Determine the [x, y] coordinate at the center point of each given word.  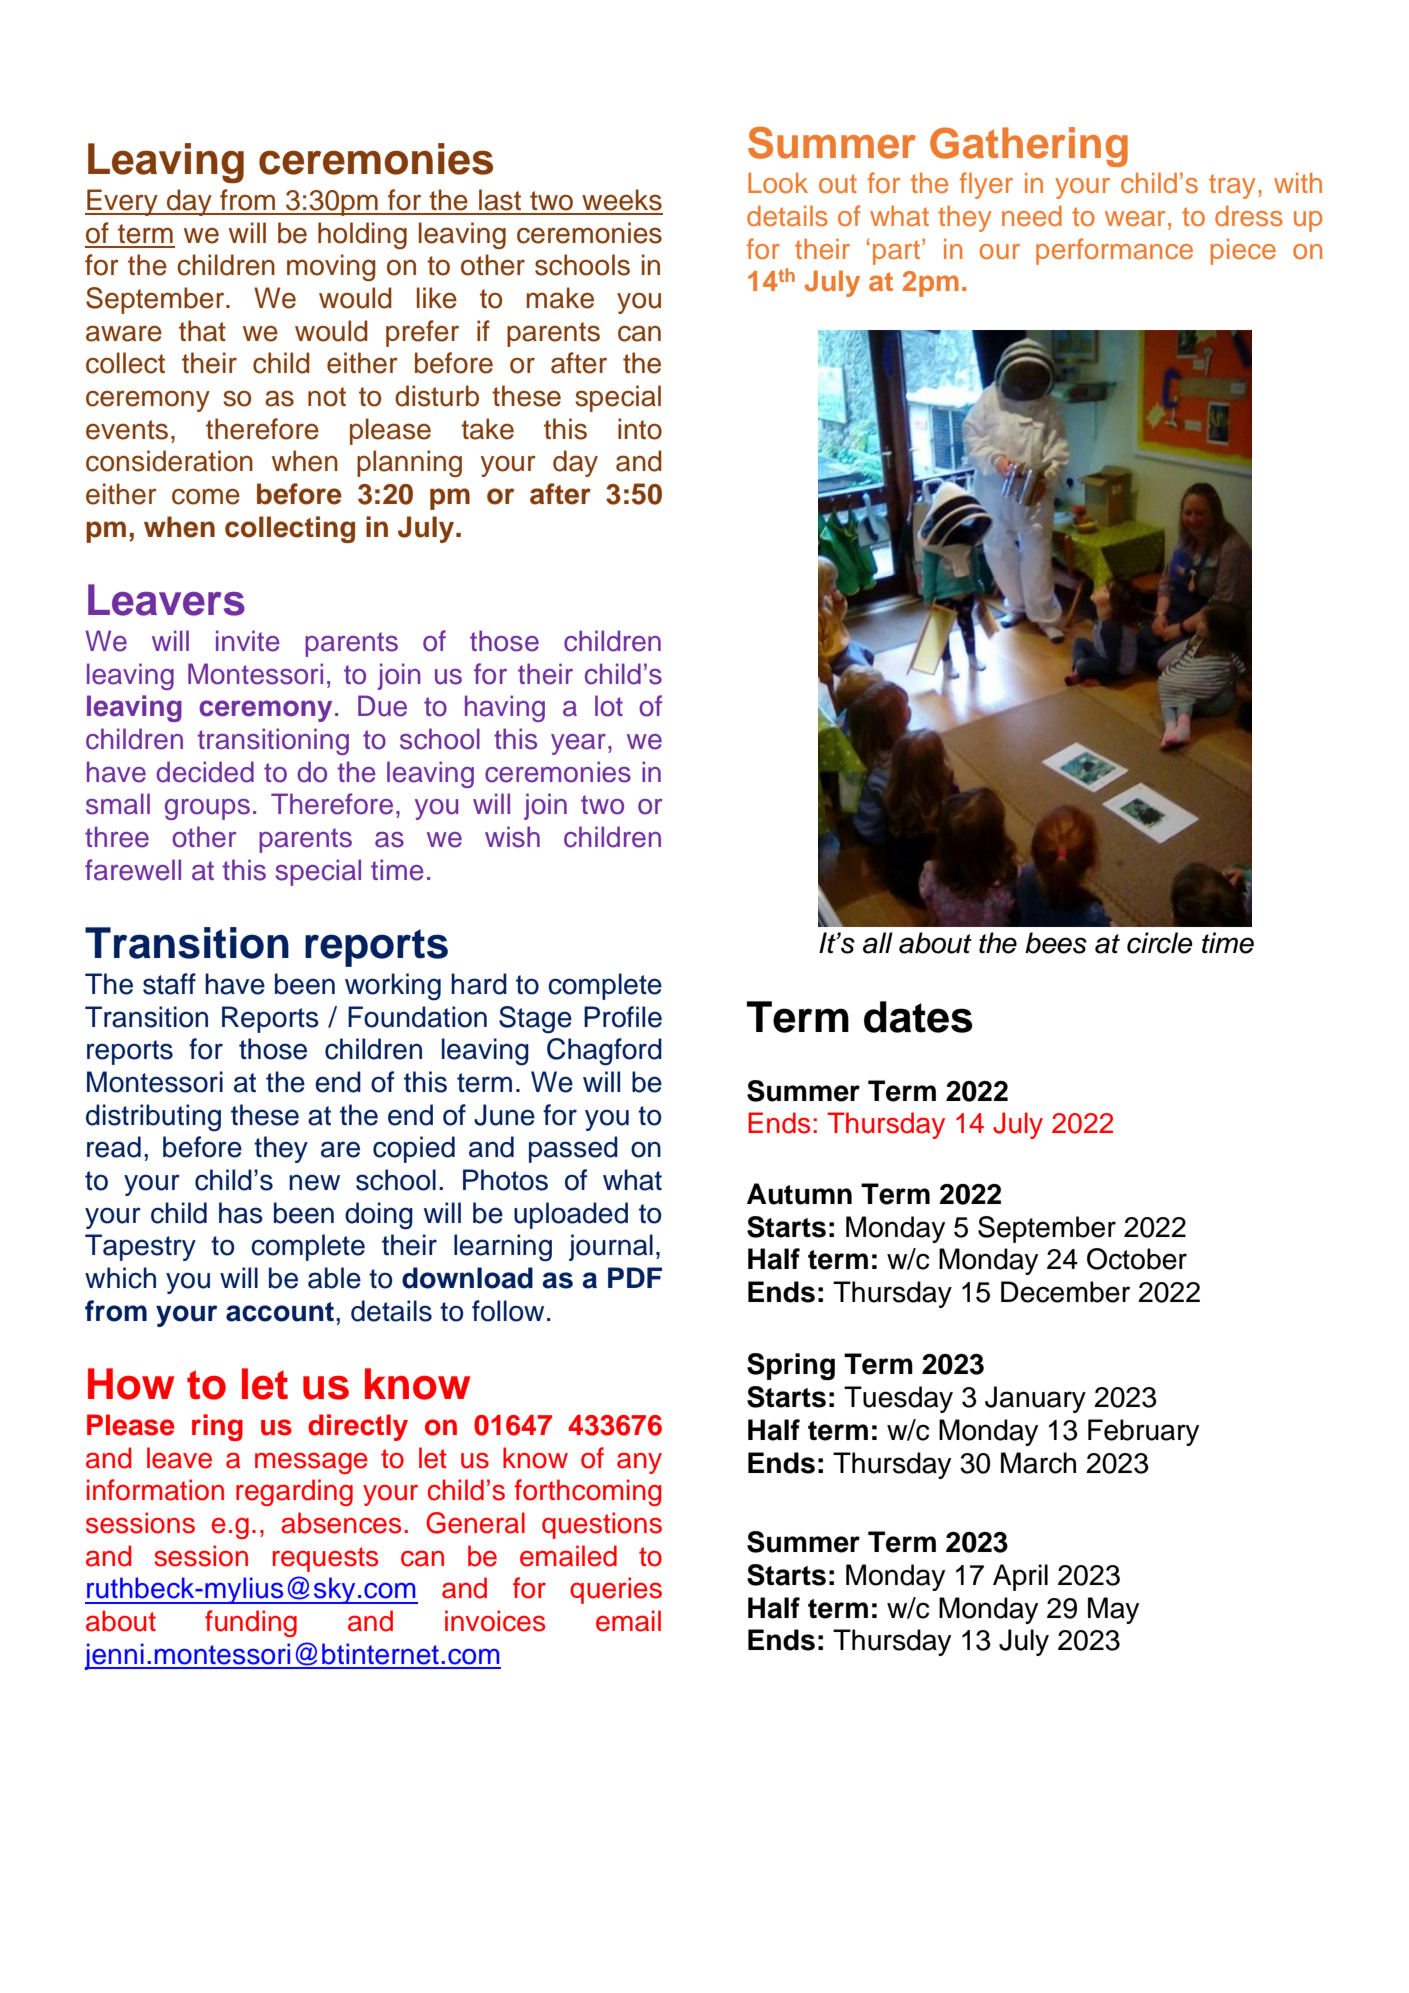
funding [251, 1623]
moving [331, 268]
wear [1135, 219]
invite [248, 641]
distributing [153, 1118]
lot [609, 706]
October [1137, 1259]
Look [778, 182]
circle [1159, 943]
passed [573, 1149]
